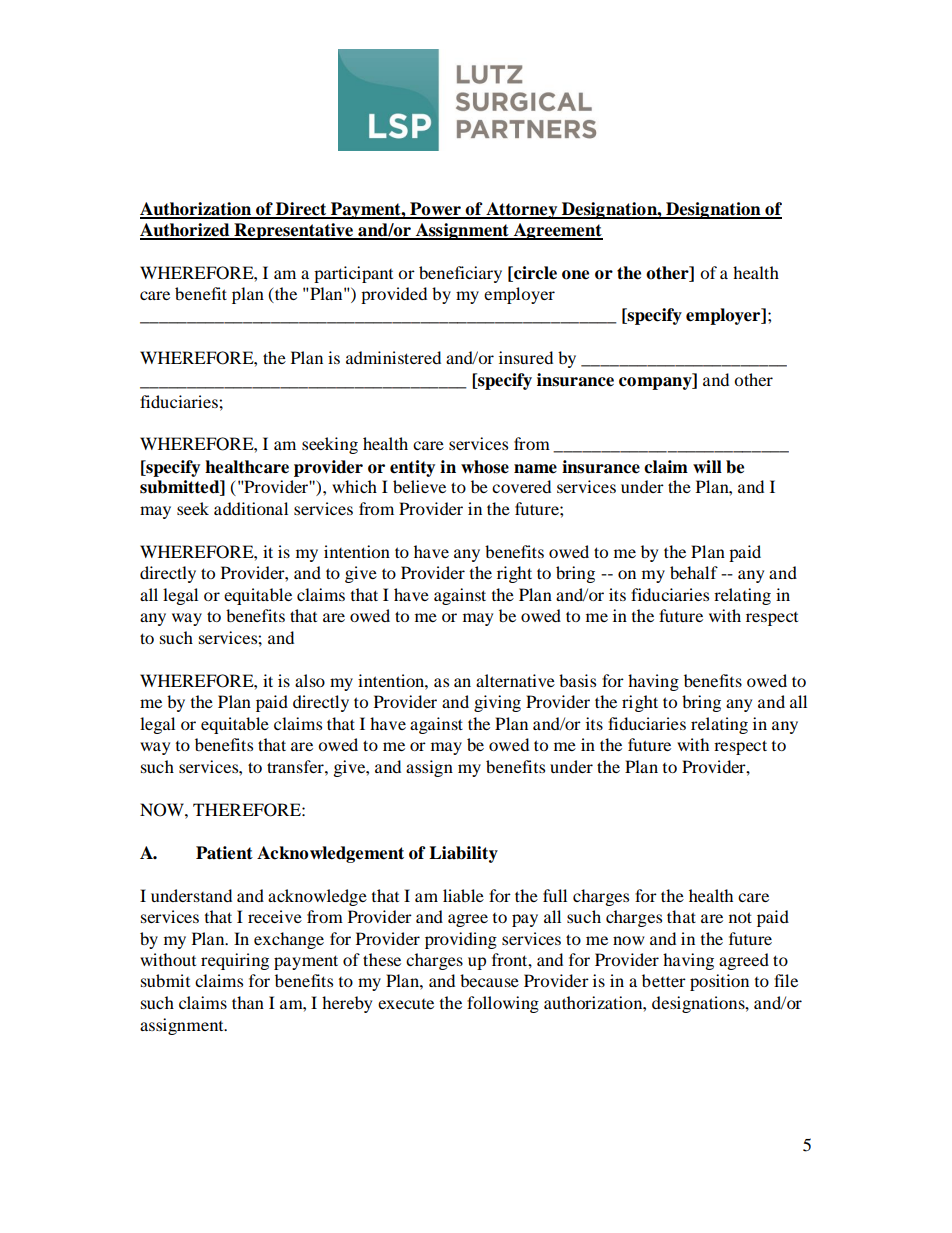 The height and width of the document is (1233, 952). I want to click on additional, so click(251, 508).
